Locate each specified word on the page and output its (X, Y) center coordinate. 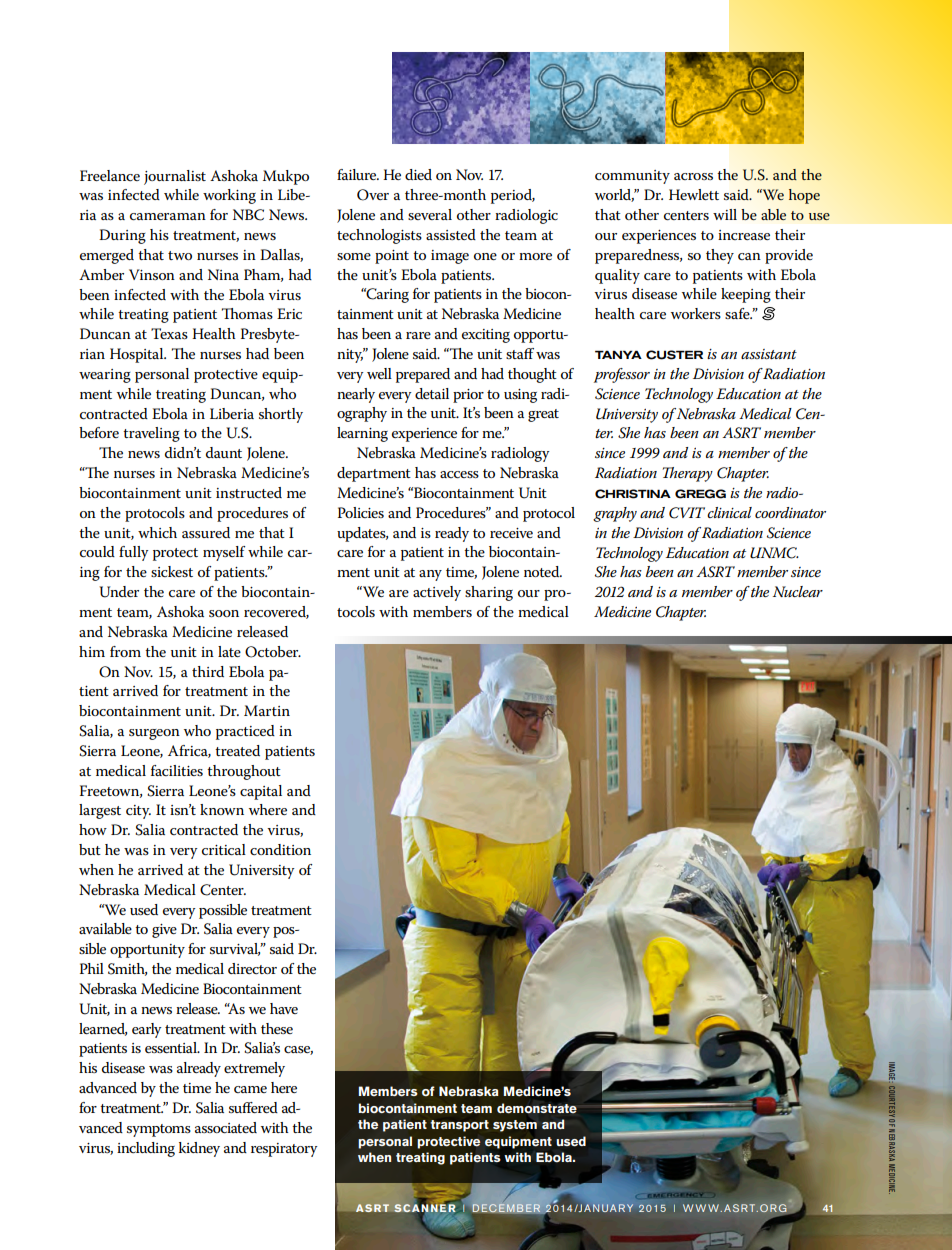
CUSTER (674, 355)
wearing (105, 376)
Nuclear (798, 591)
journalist (175, 177)
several (430, 214)
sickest (172, 571)
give (164, 931)
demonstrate (537, 1108)
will (725, 214)
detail (432, 393)
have (284, 1008)
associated (226, 1127)
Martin (267, 710)
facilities (177, 770)
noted (543, 571)
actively (437, 593)
